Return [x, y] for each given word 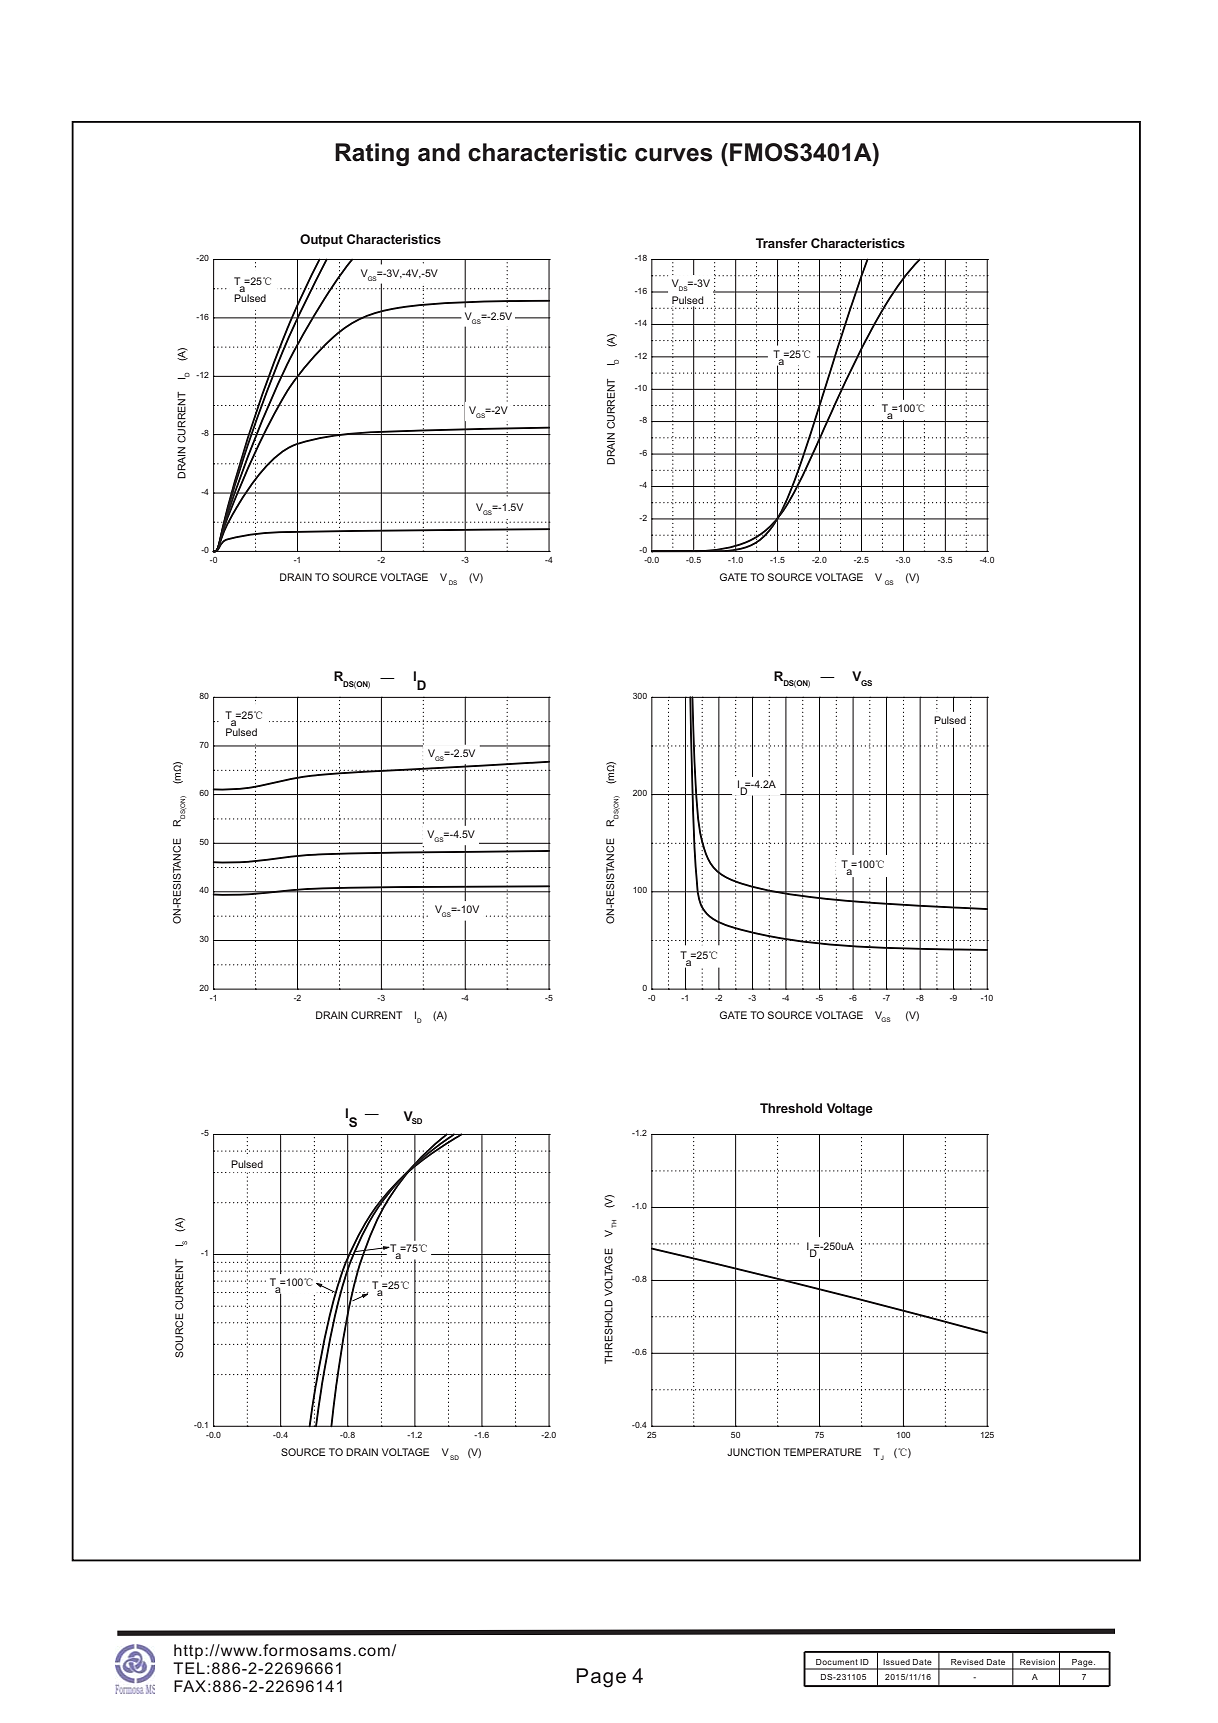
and [439, 152]
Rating [372, 154]
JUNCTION [753, 1452]
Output [321, 240]
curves [673, 155]
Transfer [782, 243]
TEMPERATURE [822, 1452]
